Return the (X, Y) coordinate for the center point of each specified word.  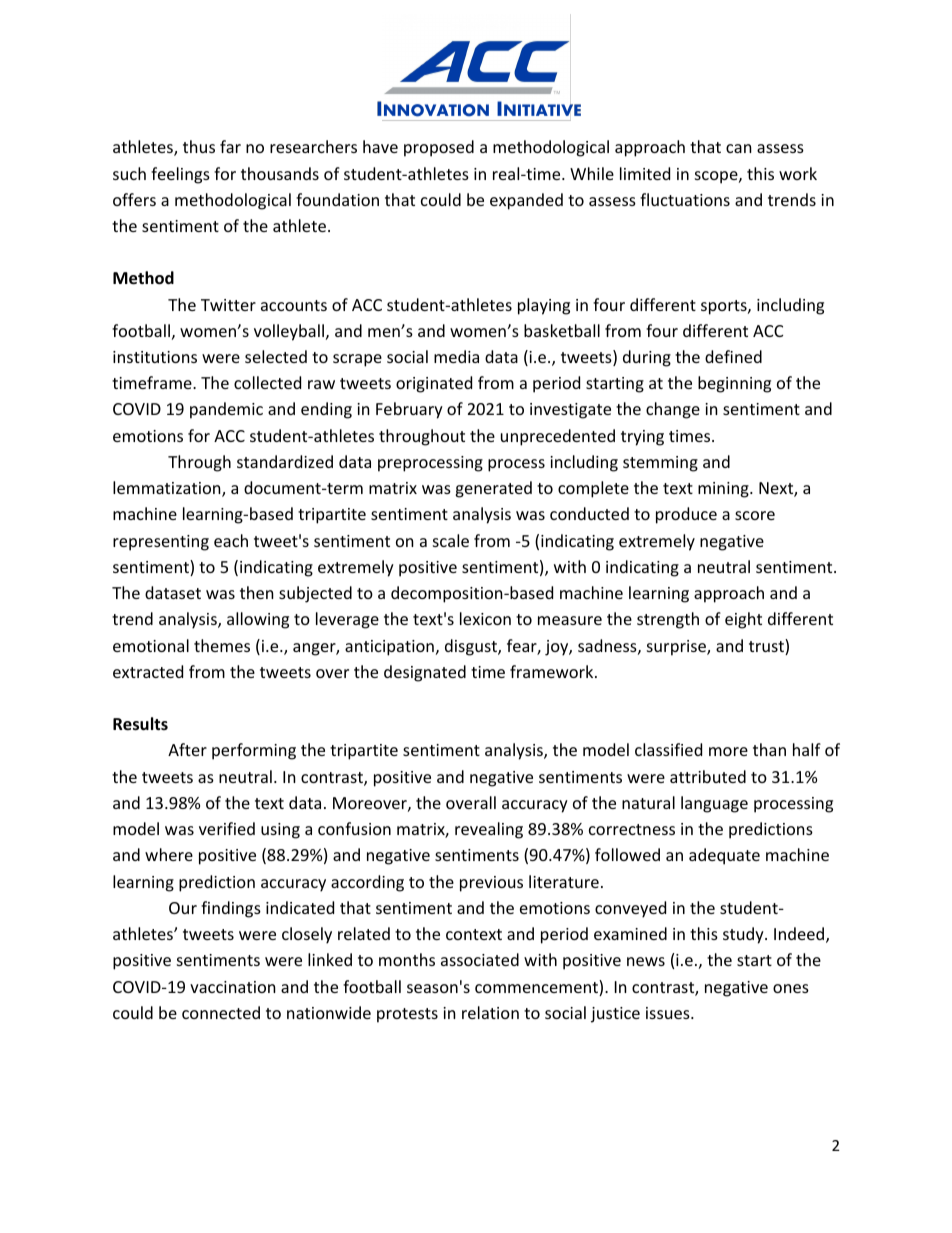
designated (425, 673)
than (769, 749)
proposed (439, 148)
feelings (180, 175)
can (739, 148)
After (187, 749)
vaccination (233, 987)
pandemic (226, 410)
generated (493, 489)
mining (724, 490)
